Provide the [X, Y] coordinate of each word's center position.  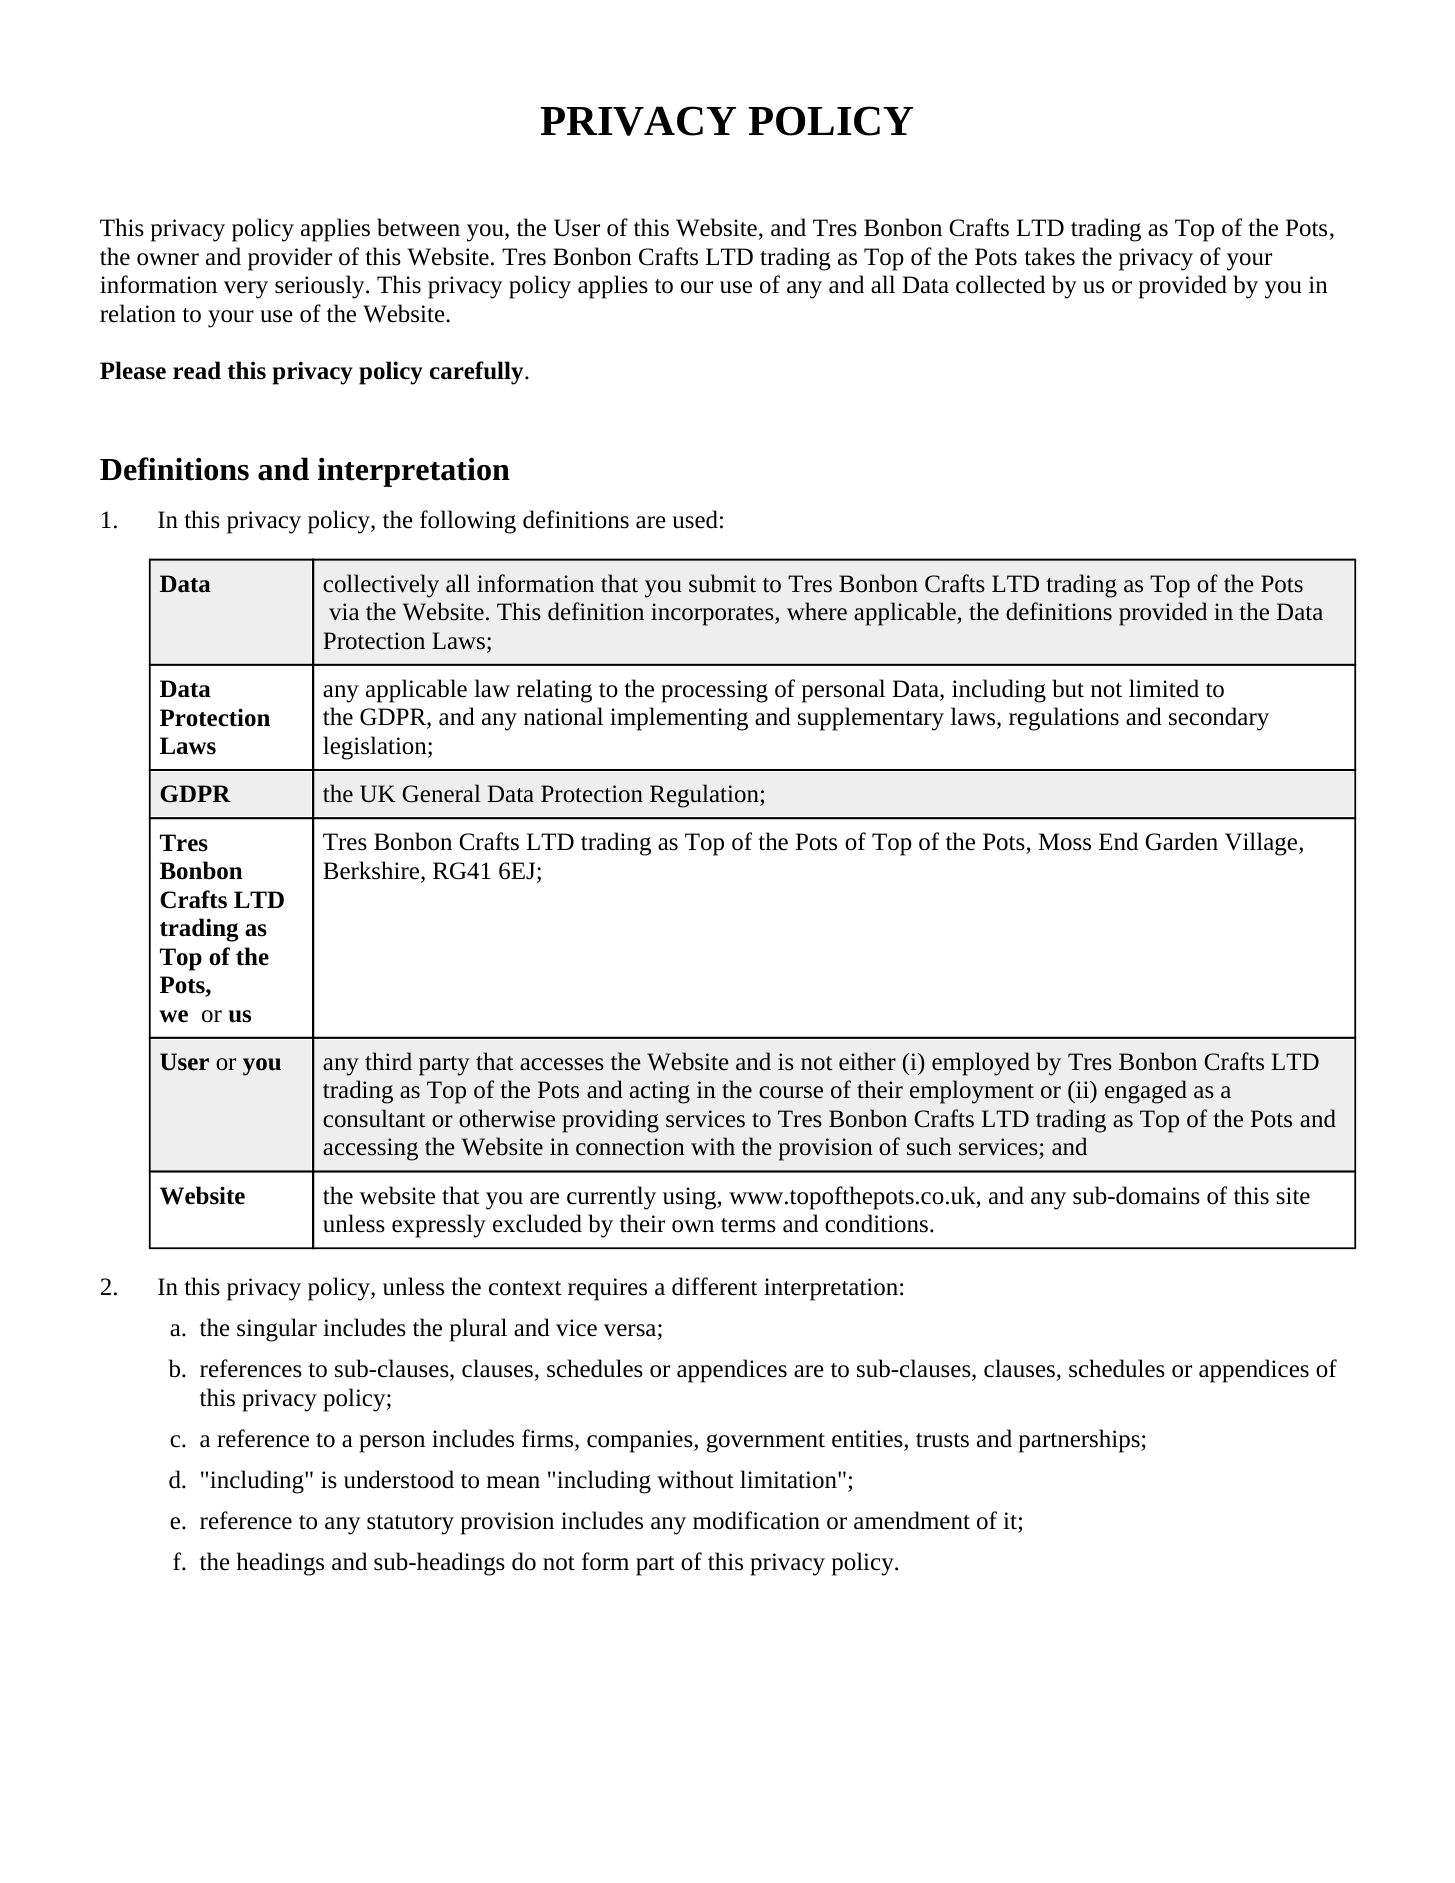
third [388, 1061]
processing [714, 691]
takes [1049, 256]
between [418, 227]
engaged [1146, 1092]
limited [1164, 688]
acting [660, 1092]
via [344, 612]
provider [290, 259]
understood [399, 1479]
